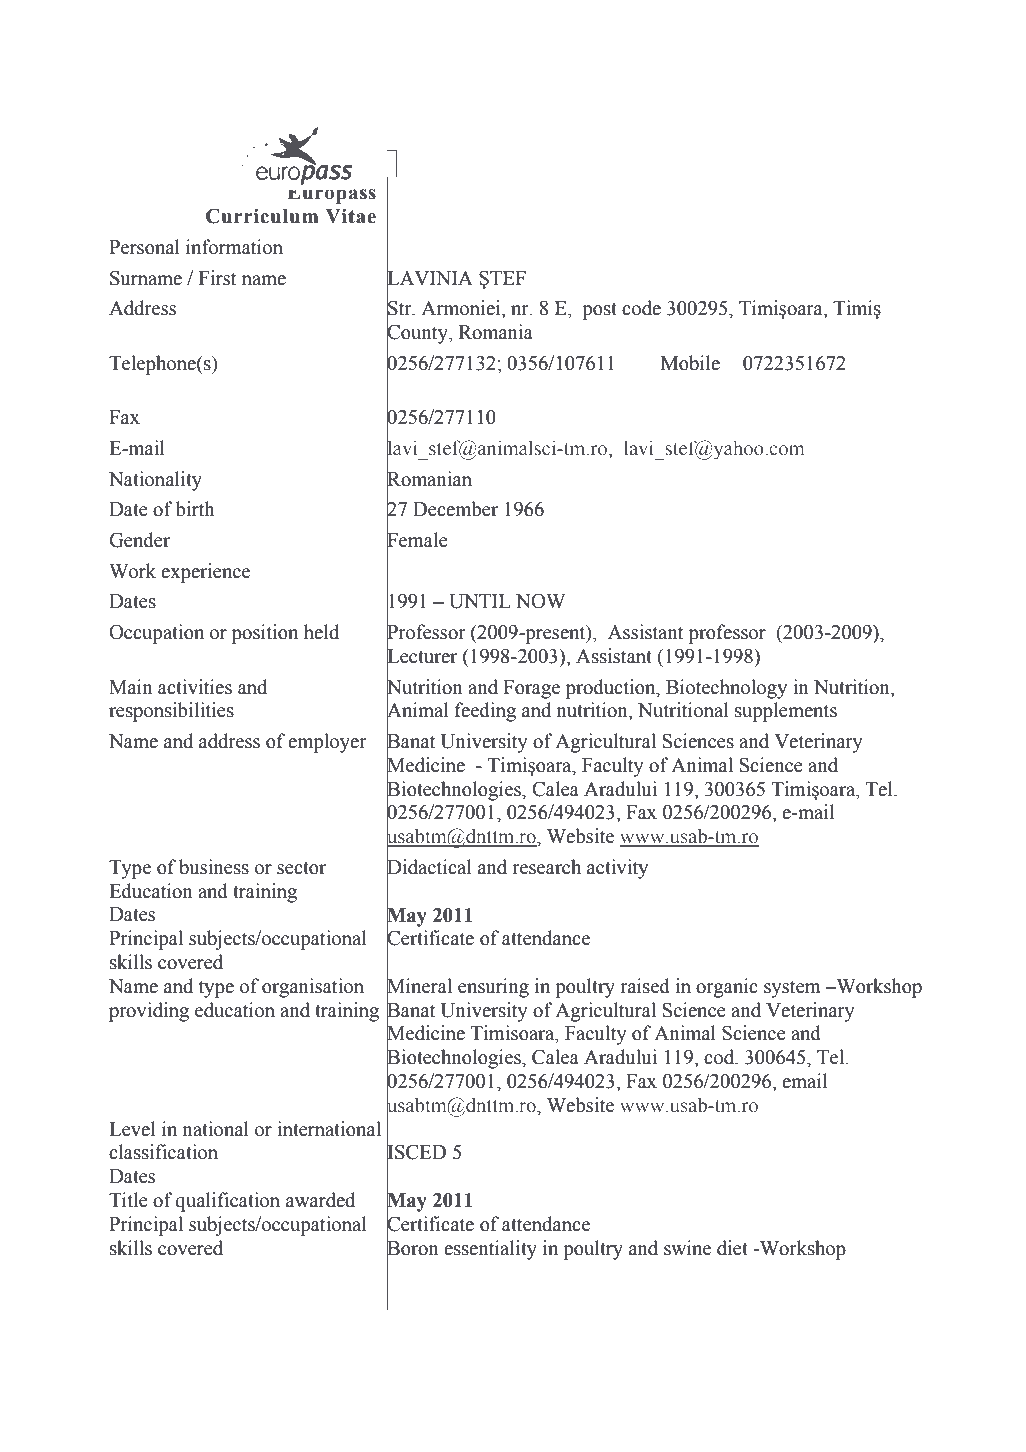 This page has width=1026, height=1452. What do you see at coordinates (726, 689) in the page?
I see `Biotechnology` at bounding box center [726, 689].
